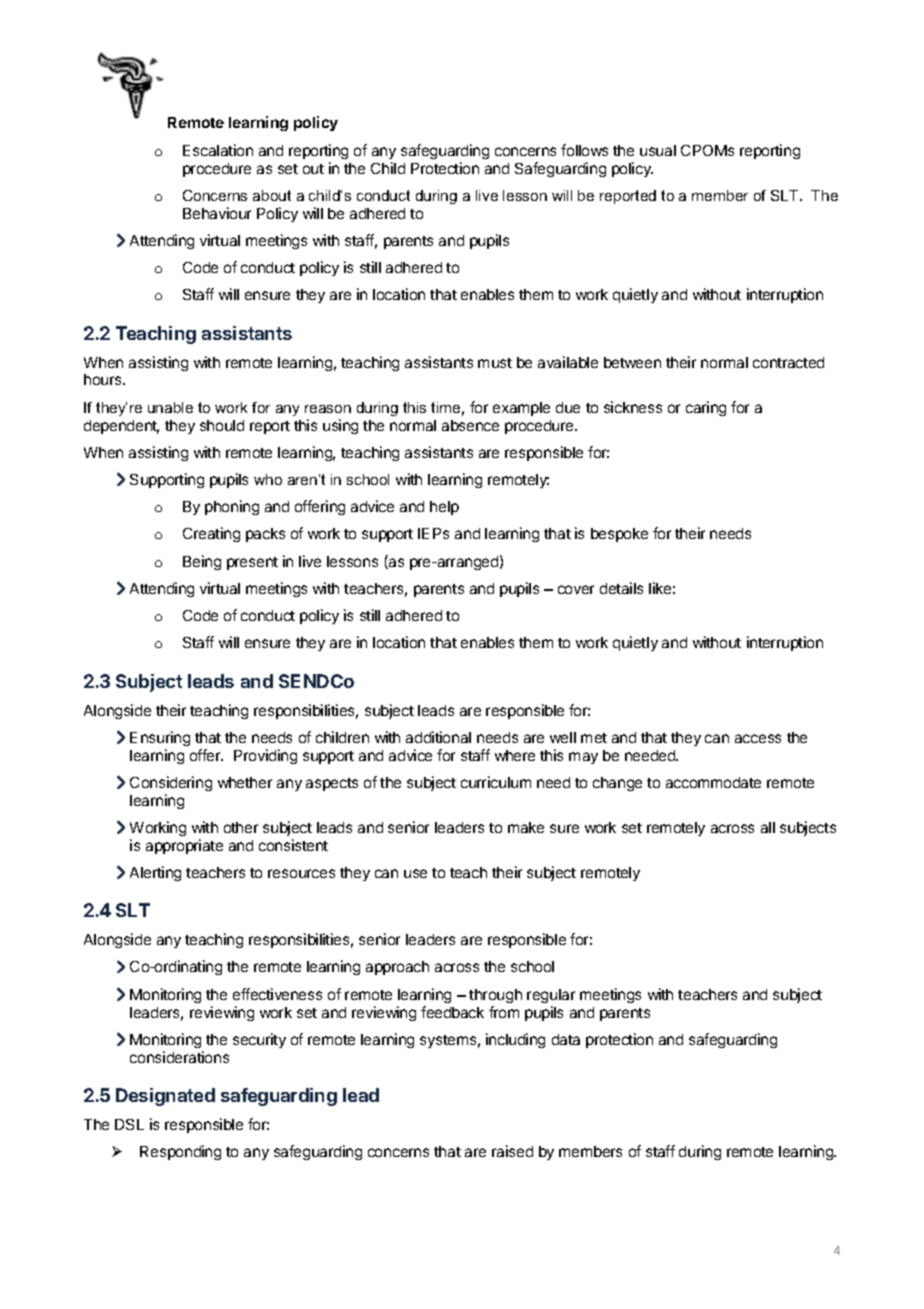  What do you see at coordinates (160, 738) in the image?
I see `Ensuring` at bounding box center [160, 738].
